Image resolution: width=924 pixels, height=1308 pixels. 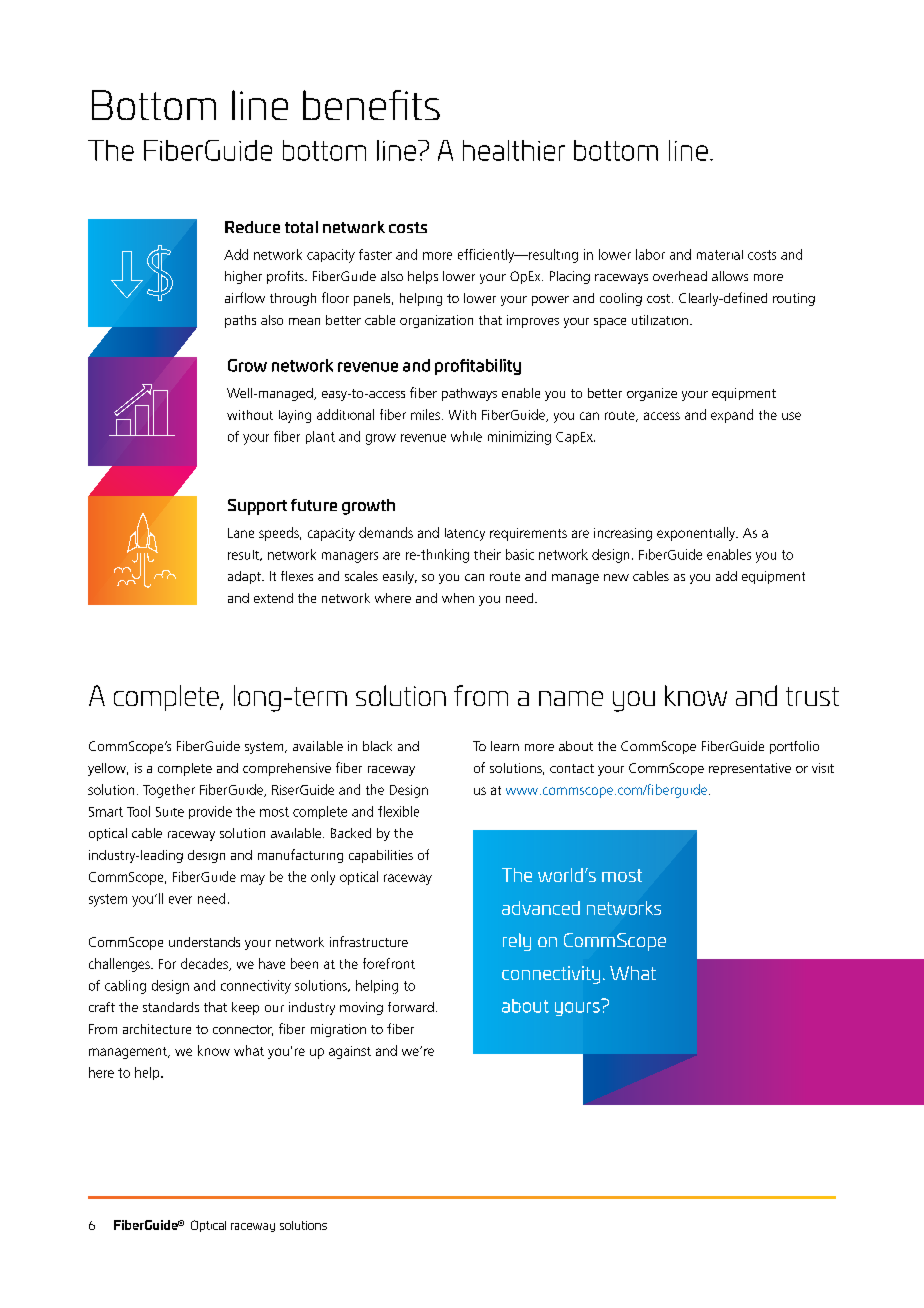 I want to click on when, so click(x=458, y=598).
